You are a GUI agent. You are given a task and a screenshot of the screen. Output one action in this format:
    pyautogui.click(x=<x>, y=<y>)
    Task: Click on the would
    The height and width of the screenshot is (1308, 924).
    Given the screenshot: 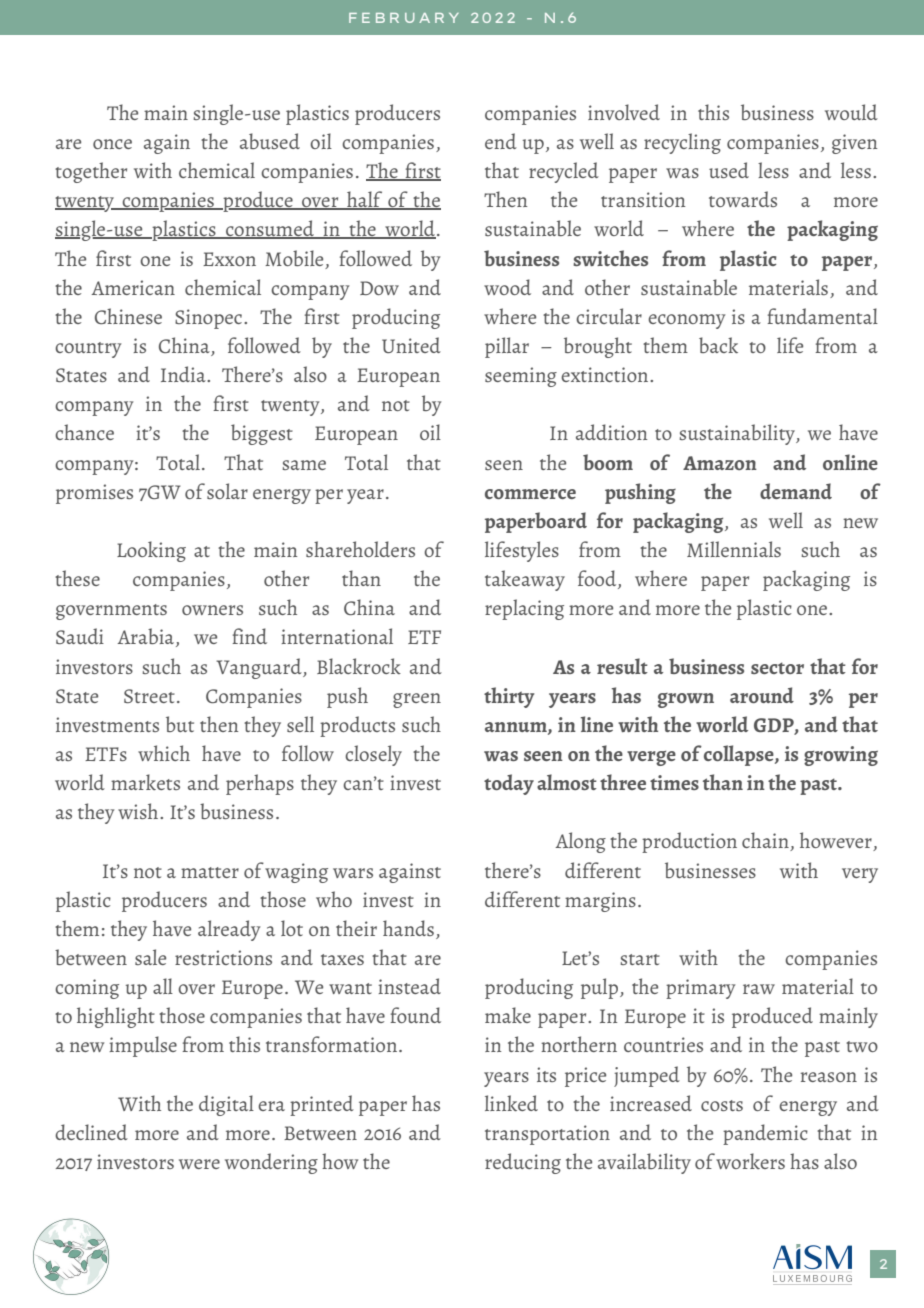 What is the action you would take?
    pyautogui.click(x=851, y=112)
